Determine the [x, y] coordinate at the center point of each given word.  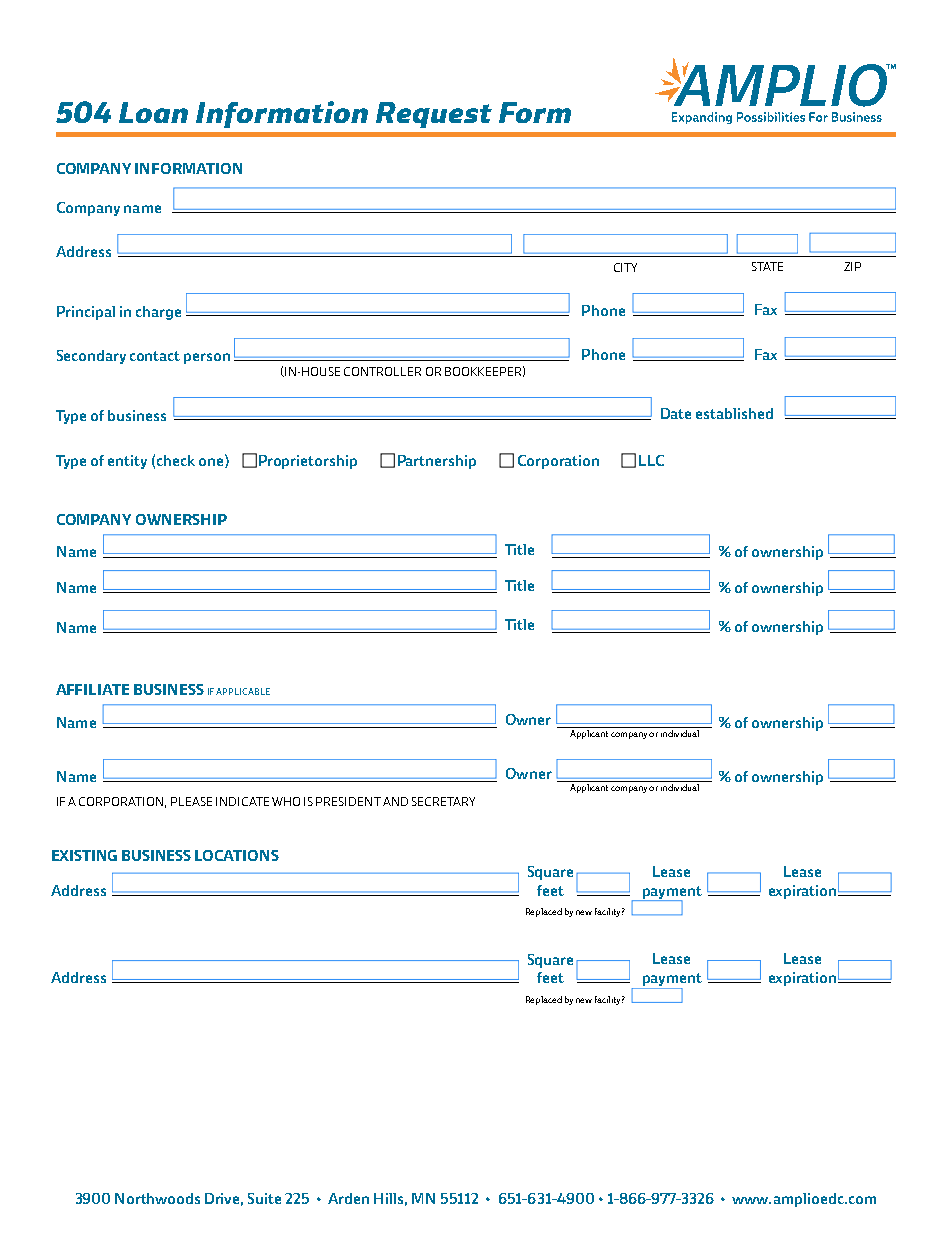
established [734, 413]
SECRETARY [443, 801]
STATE [767, 266]
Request [434, 115]
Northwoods [157, 1198]
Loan [153, 112]
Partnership [437, 462]
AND [395, 801]
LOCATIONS [237, 855]
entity [127, 462]
